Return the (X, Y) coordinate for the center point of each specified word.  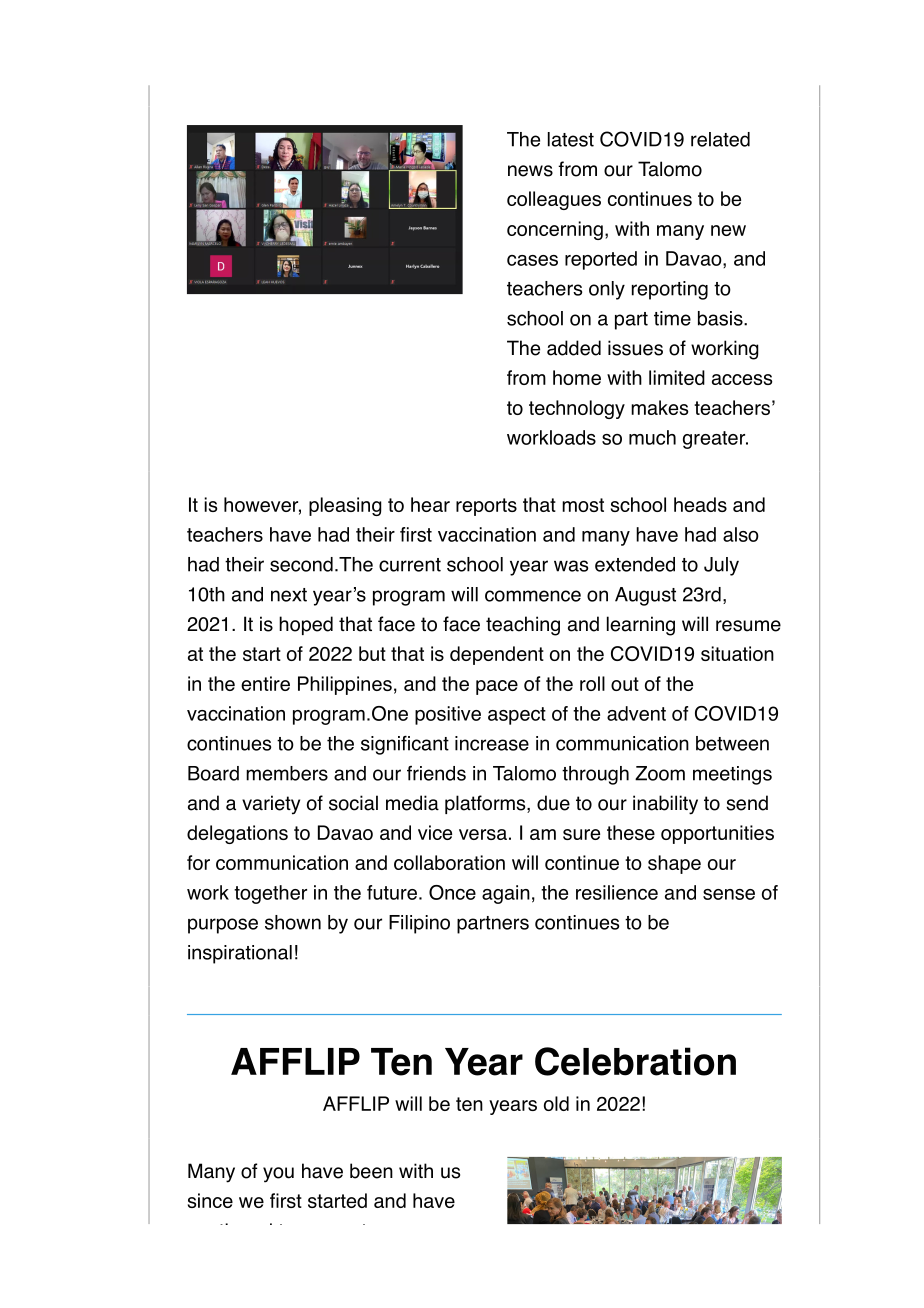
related (720, 139)
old (556, 1103)
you (278, 1175)
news (530, 171)
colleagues (554, 200)
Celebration (635, 1061)
